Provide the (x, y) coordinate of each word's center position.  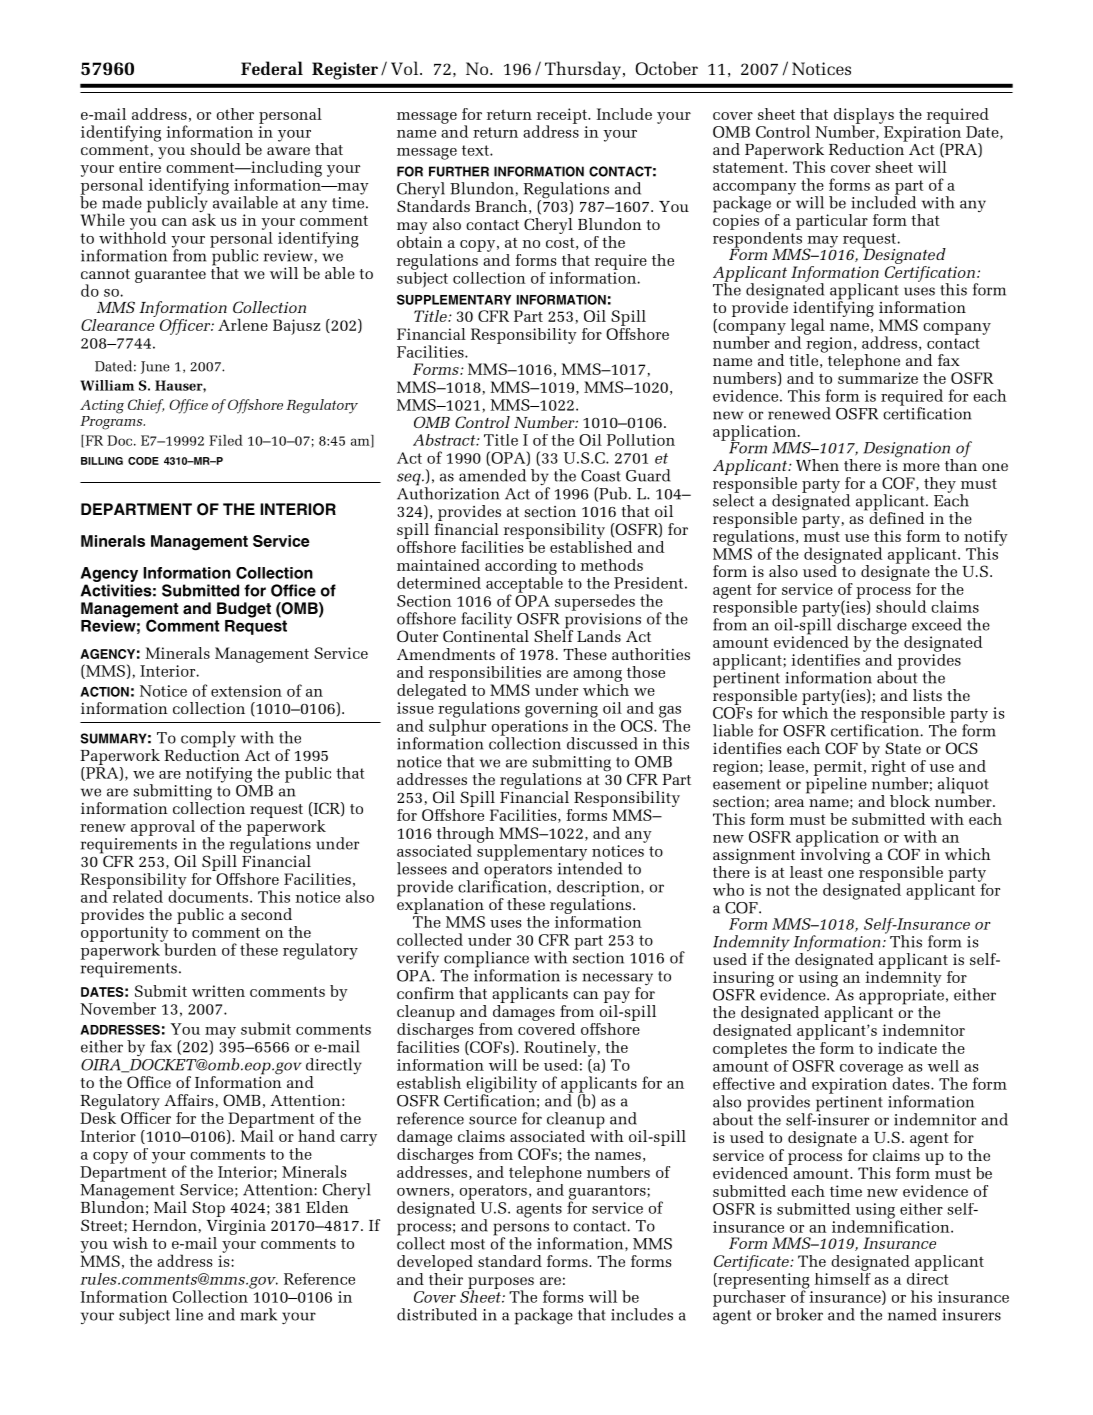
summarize (878, 378)
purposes (501, 1284)
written (218, 991)
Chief (146, 406)
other (235, 114)
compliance (486, 960)
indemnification (892, 1225)
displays (864, 117)
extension (246, 691)
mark (259, 1314)
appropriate (901, 998)
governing (562, 711)
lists (927, 695)
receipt (563, 117)
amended (492, 475)
